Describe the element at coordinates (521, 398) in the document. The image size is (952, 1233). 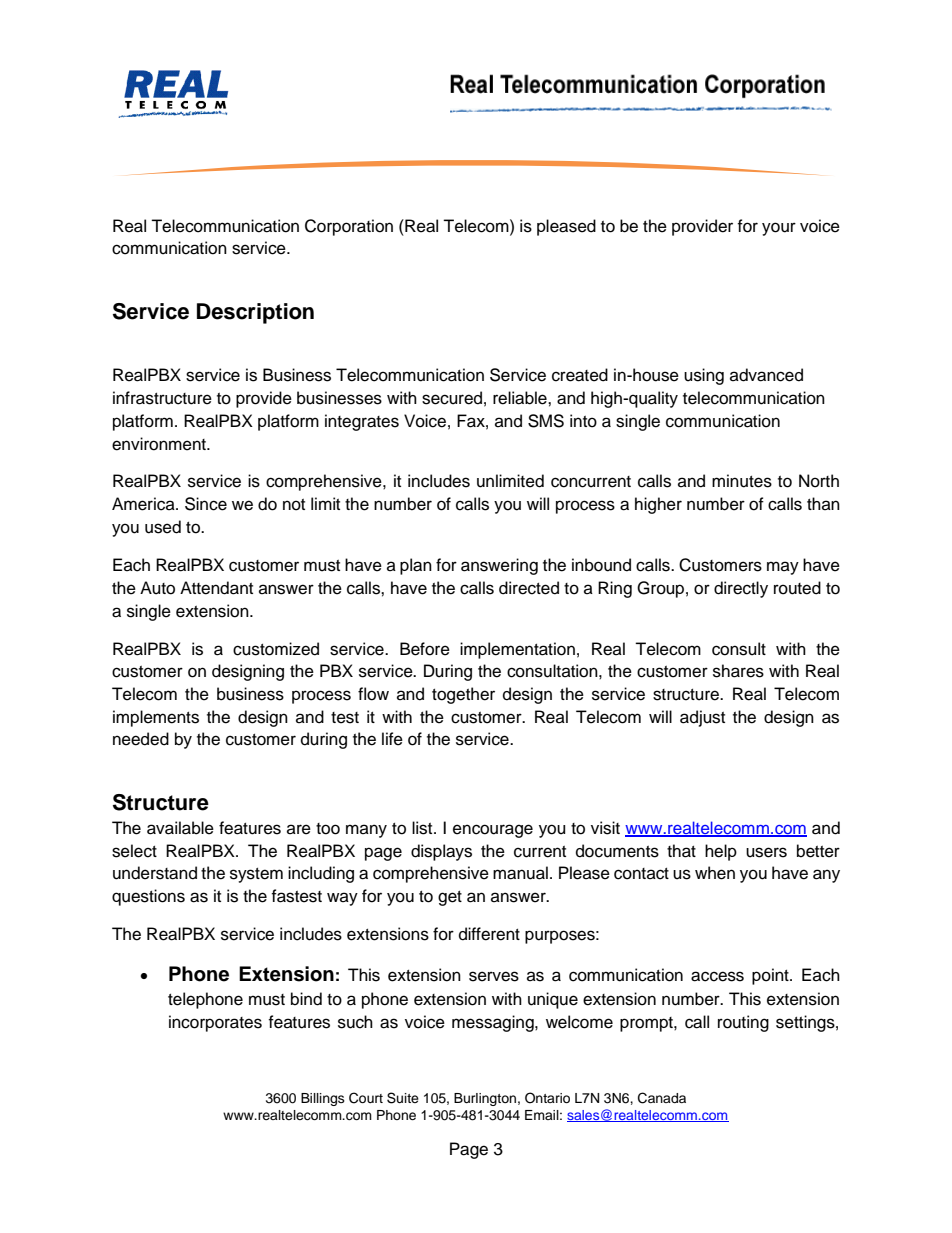
I see `reliable` at that location.
